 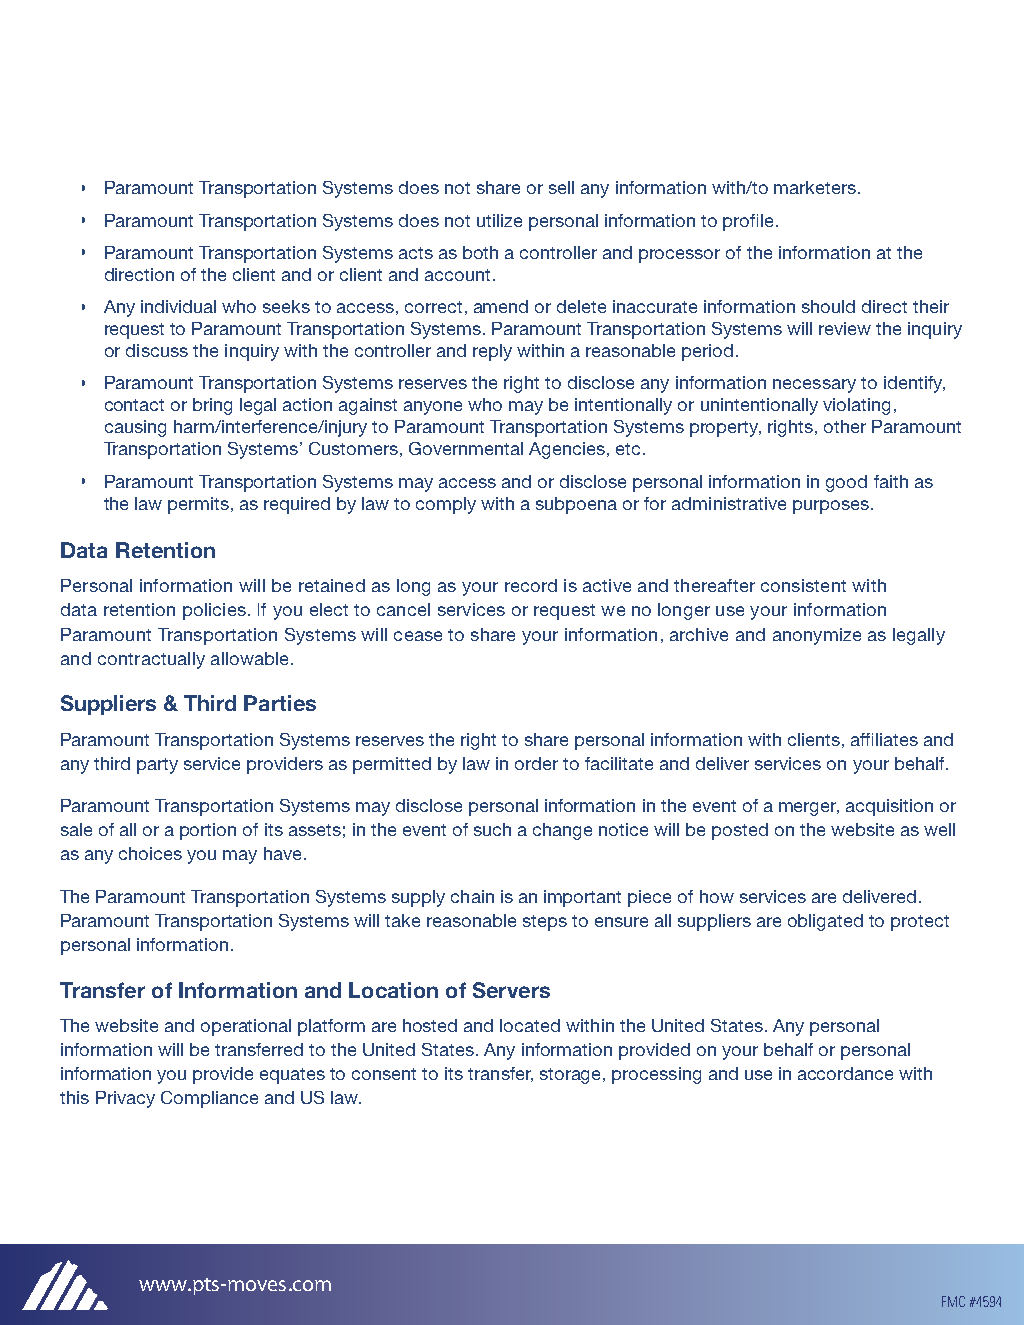 I want to click on Compliance, so click(x=209, y=1099).
